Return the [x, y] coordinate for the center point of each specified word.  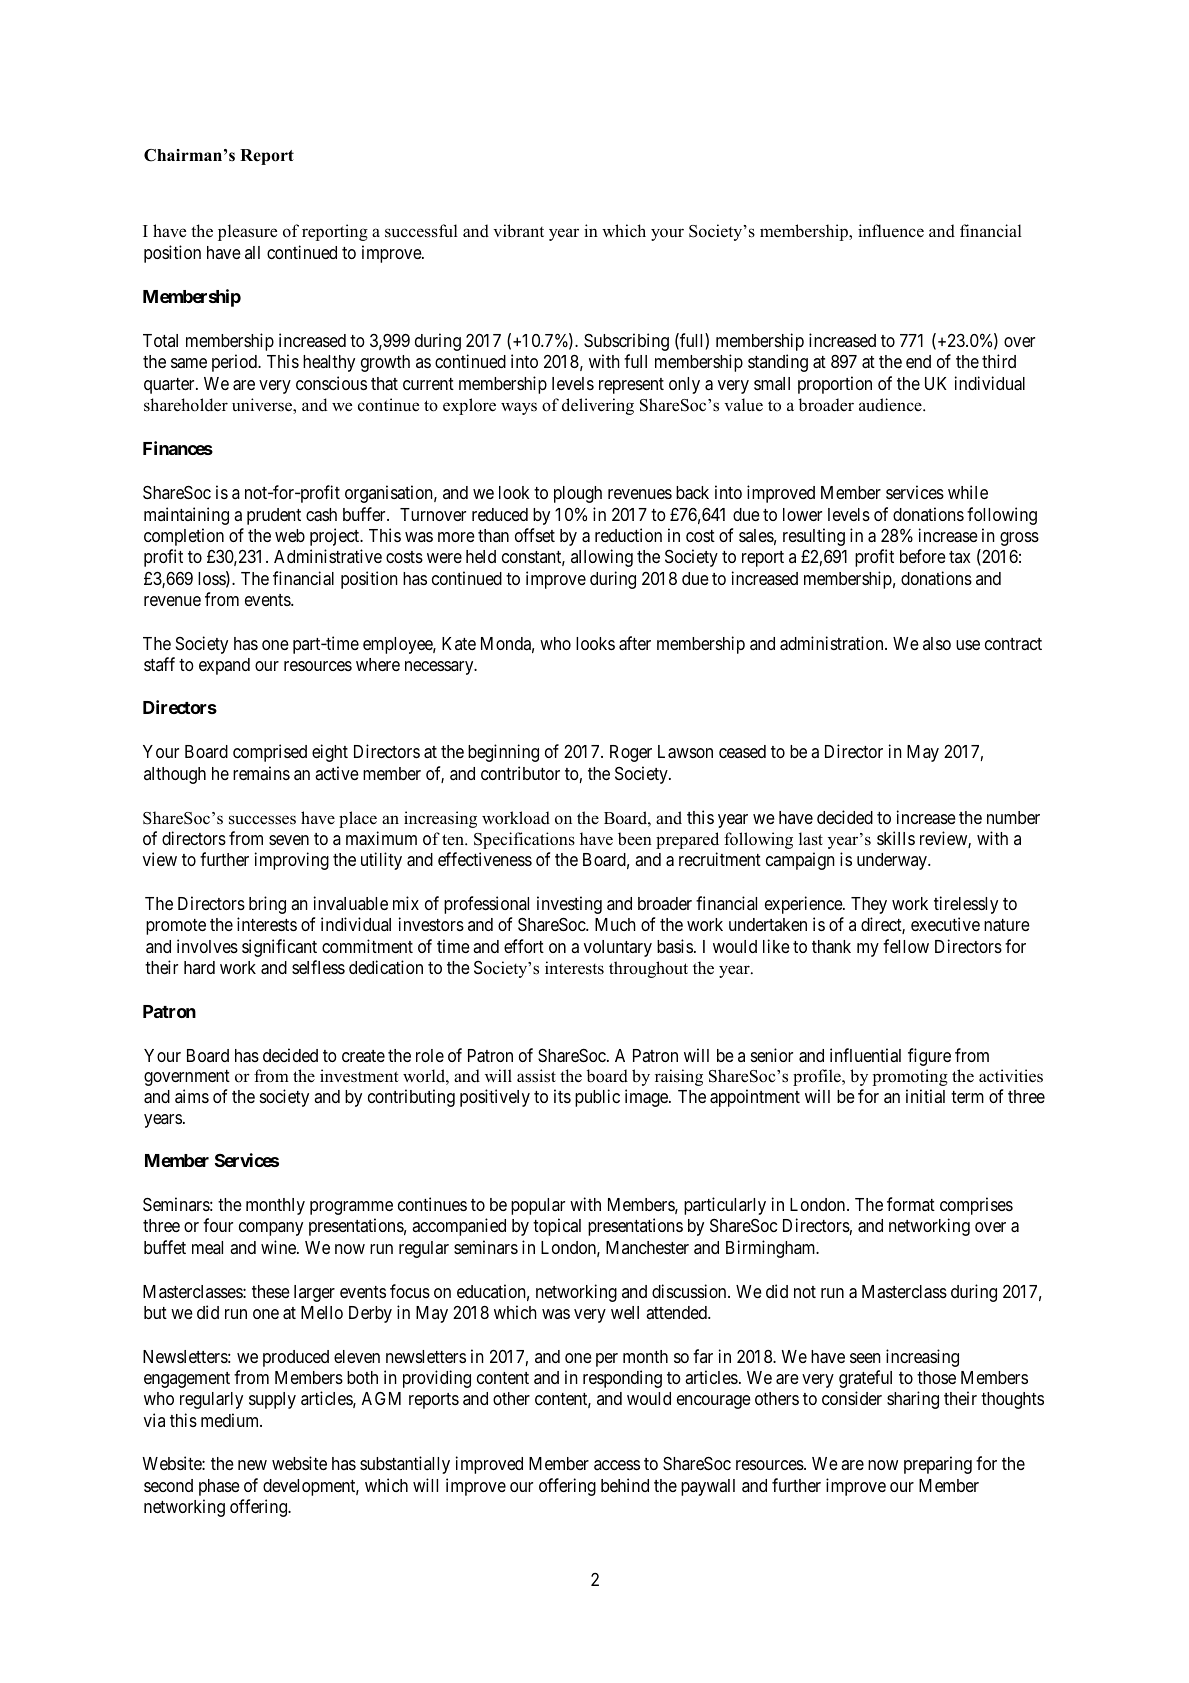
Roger [631, 753]
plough [578, 494]
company [271, 1229]
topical [557, 1227]
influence [891, 231]
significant [279, 948]
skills [896, 838]
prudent [274, 516]
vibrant [518, 231]
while [968, 492]
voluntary [618, 948]
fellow [906, 946]
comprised [270, 753]
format [911, 1204]
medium [231, 1420]
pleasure [247, 232]
